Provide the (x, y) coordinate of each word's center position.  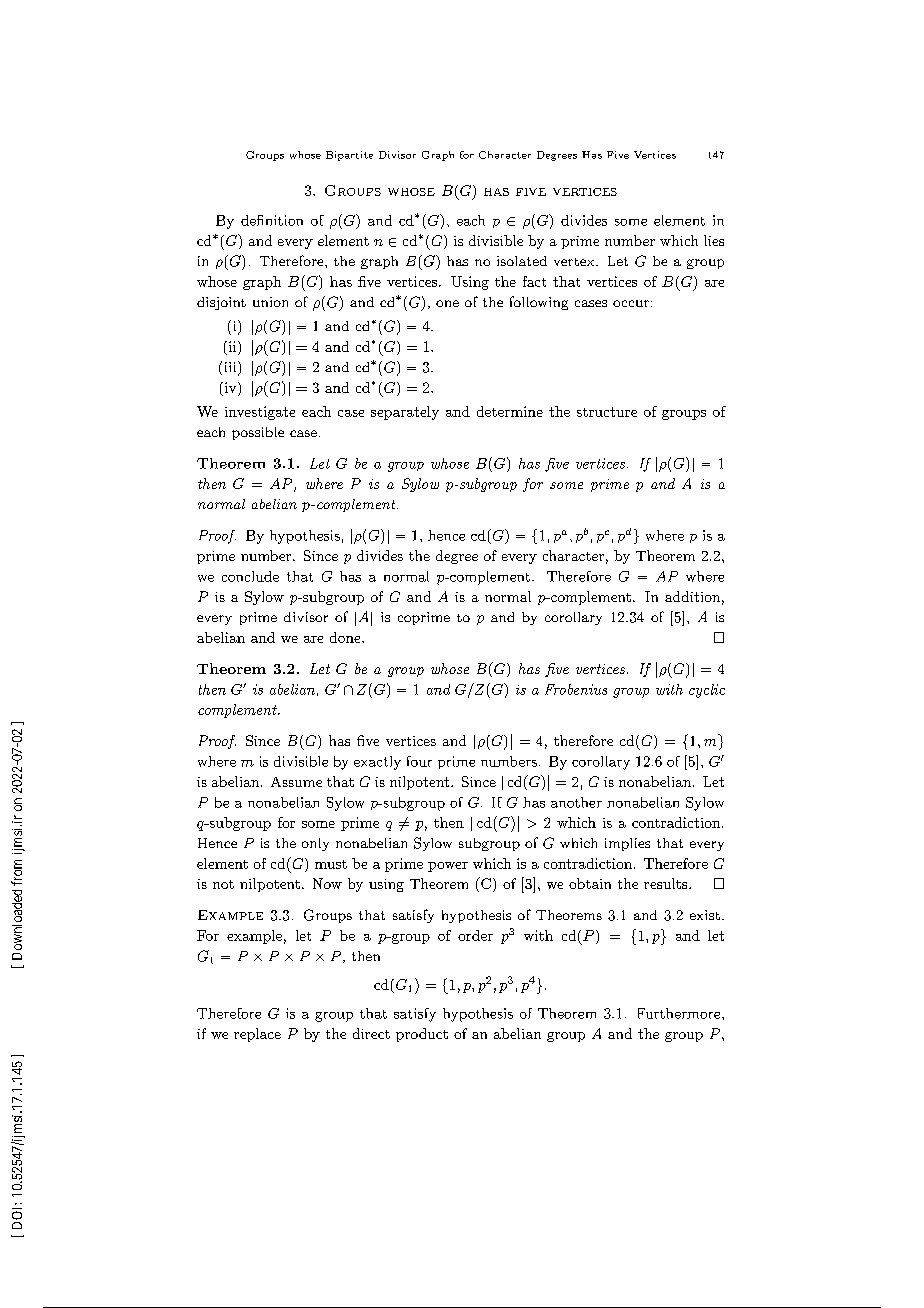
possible (258, 433)
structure (607, 412)
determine (510, 411)
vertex (575, 262)
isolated (522, 261)
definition (272, 220)
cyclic (707, 691)
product (422, 1035)
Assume (296, 782)
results (667, 883)
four (419, 761)
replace (257, 1035)
